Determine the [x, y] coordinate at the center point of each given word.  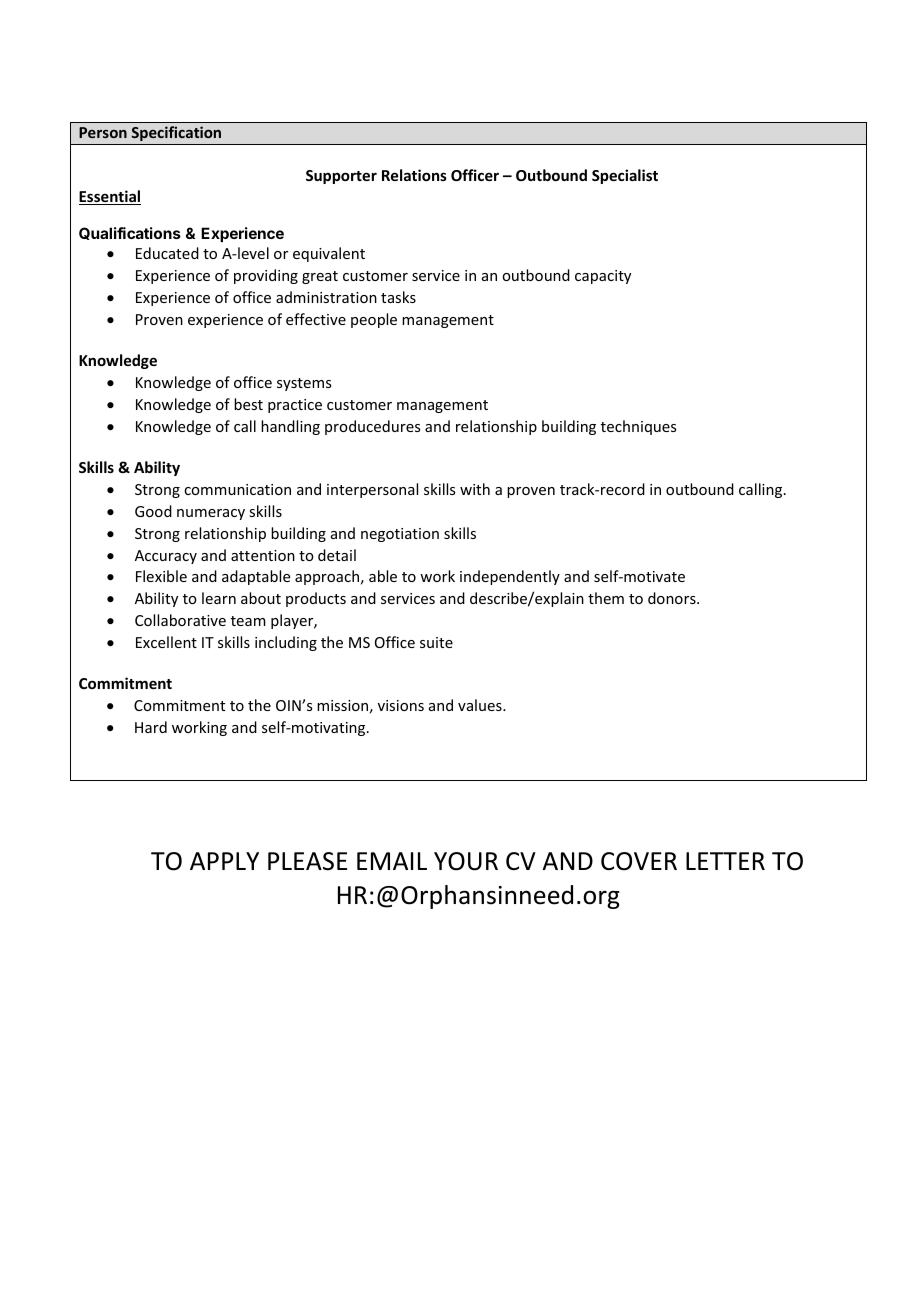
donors [673, 598]
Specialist [625, 176]
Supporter [341, 177]
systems [304, 384]
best [248, 404]
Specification [176, 133]
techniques [638, 427]
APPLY [224, 861]
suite [436, 642]
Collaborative [180, 620]
